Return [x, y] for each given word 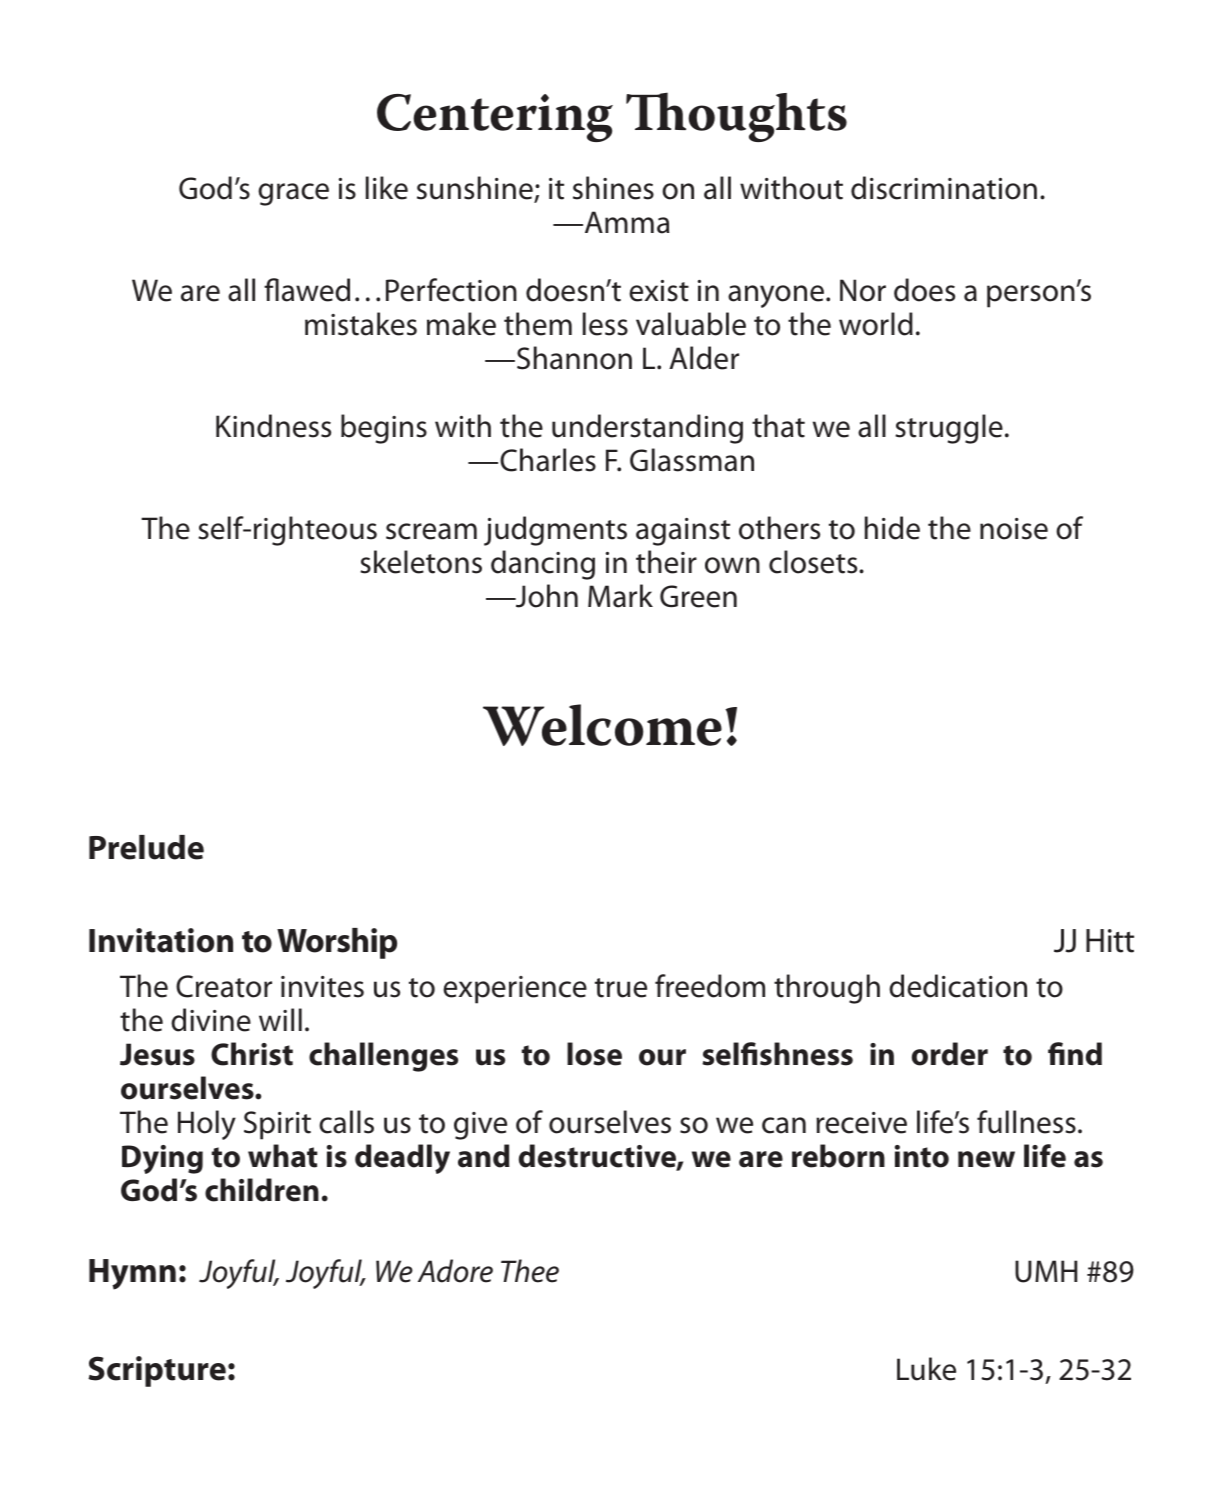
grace [293, 194]
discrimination [944, 188]
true [621, 988]
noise [1014, 529]
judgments [555, 531]
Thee [530, 1271]
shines [613, 188]
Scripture [157, 1371]
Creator [224, 986]
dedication [958, 986]
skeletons [421, 562]
